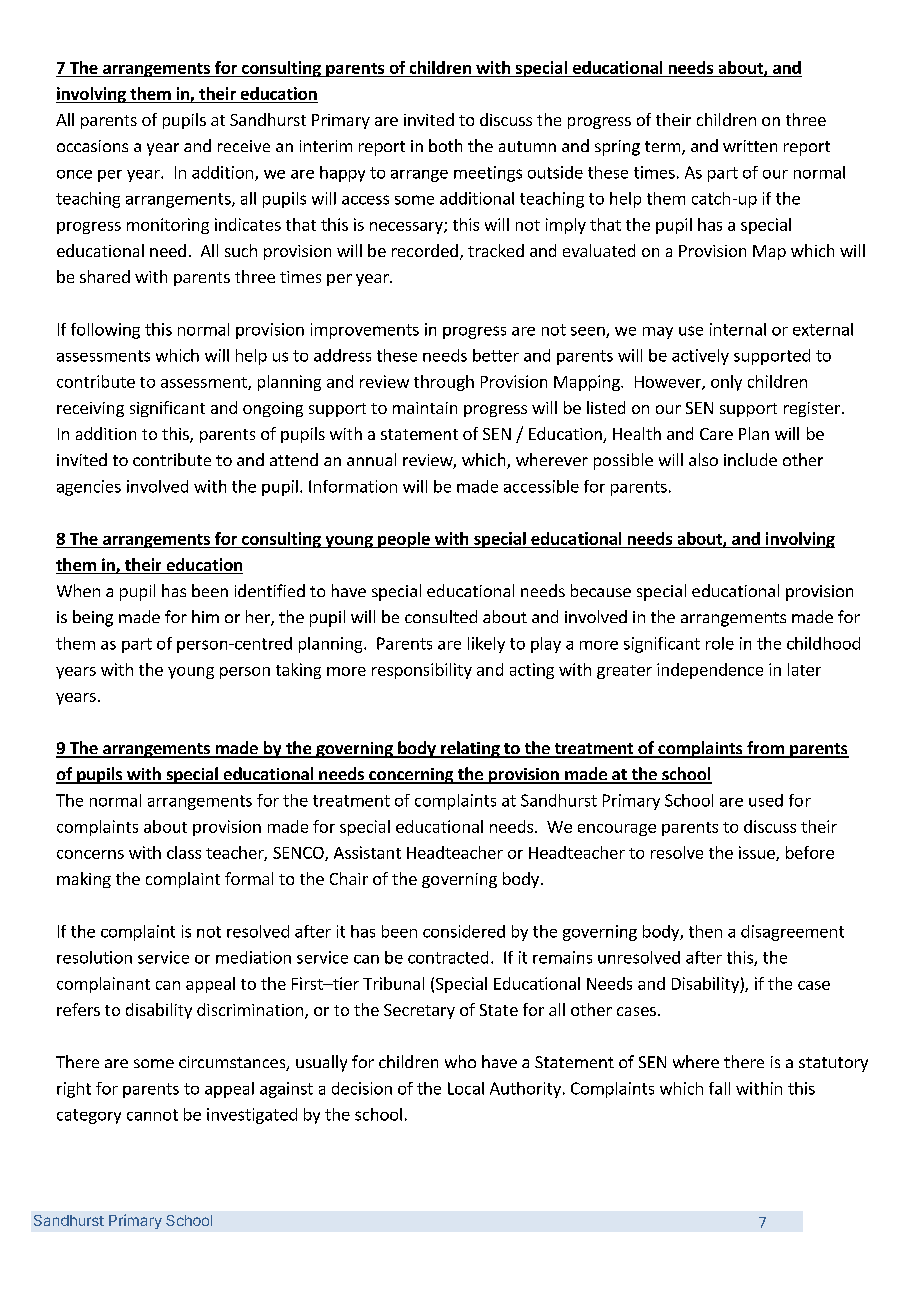 The width and height of the page is (924, 1308). I want to click on cannot, so click(152, 1115).
